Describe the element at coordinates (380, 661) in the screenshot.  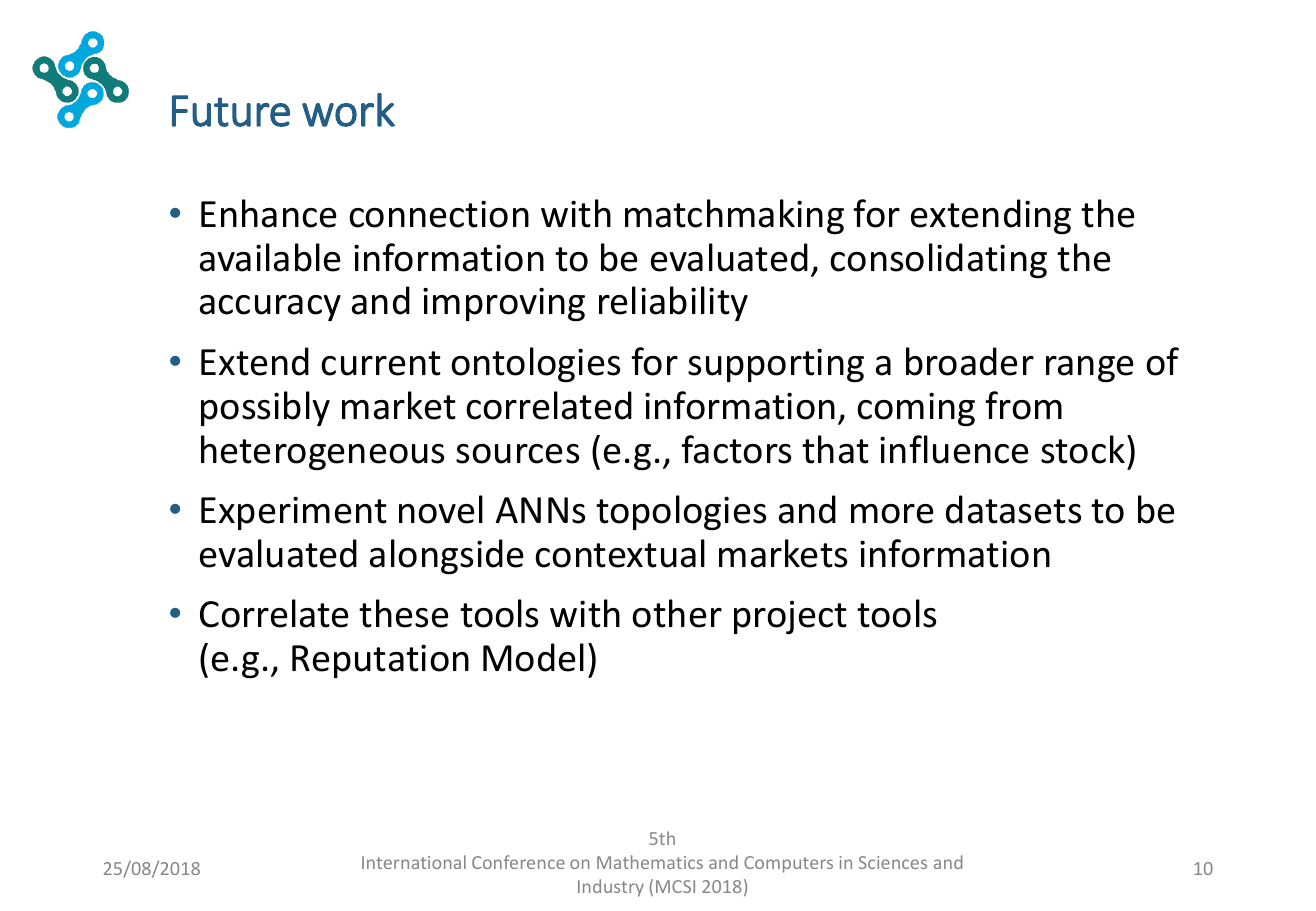
I see `Reputation` at that location.
